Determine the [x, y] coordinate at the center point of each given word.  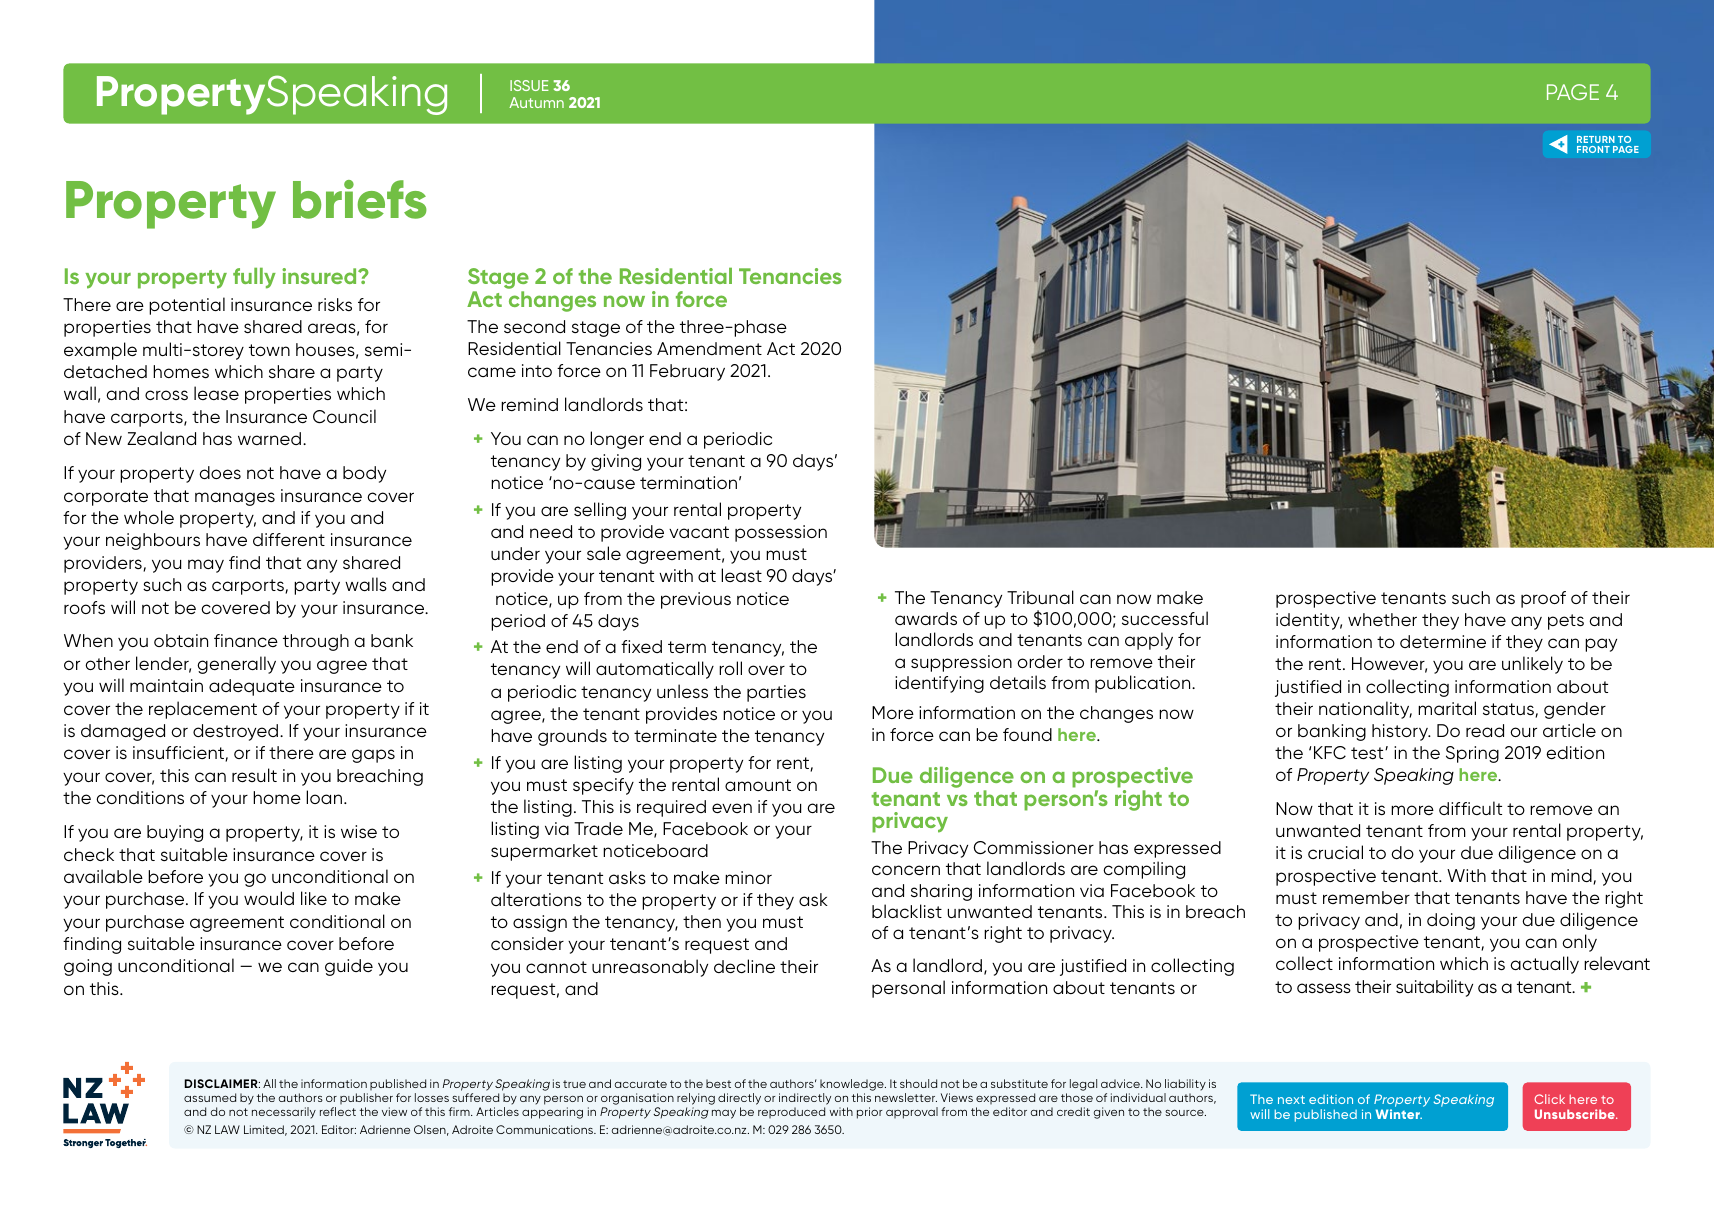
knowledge [853, 1085]
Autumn [536, 102]
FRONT [1593, 149]
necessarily [284, 1113]
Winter [1399, 1114]
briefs [360, 199]
